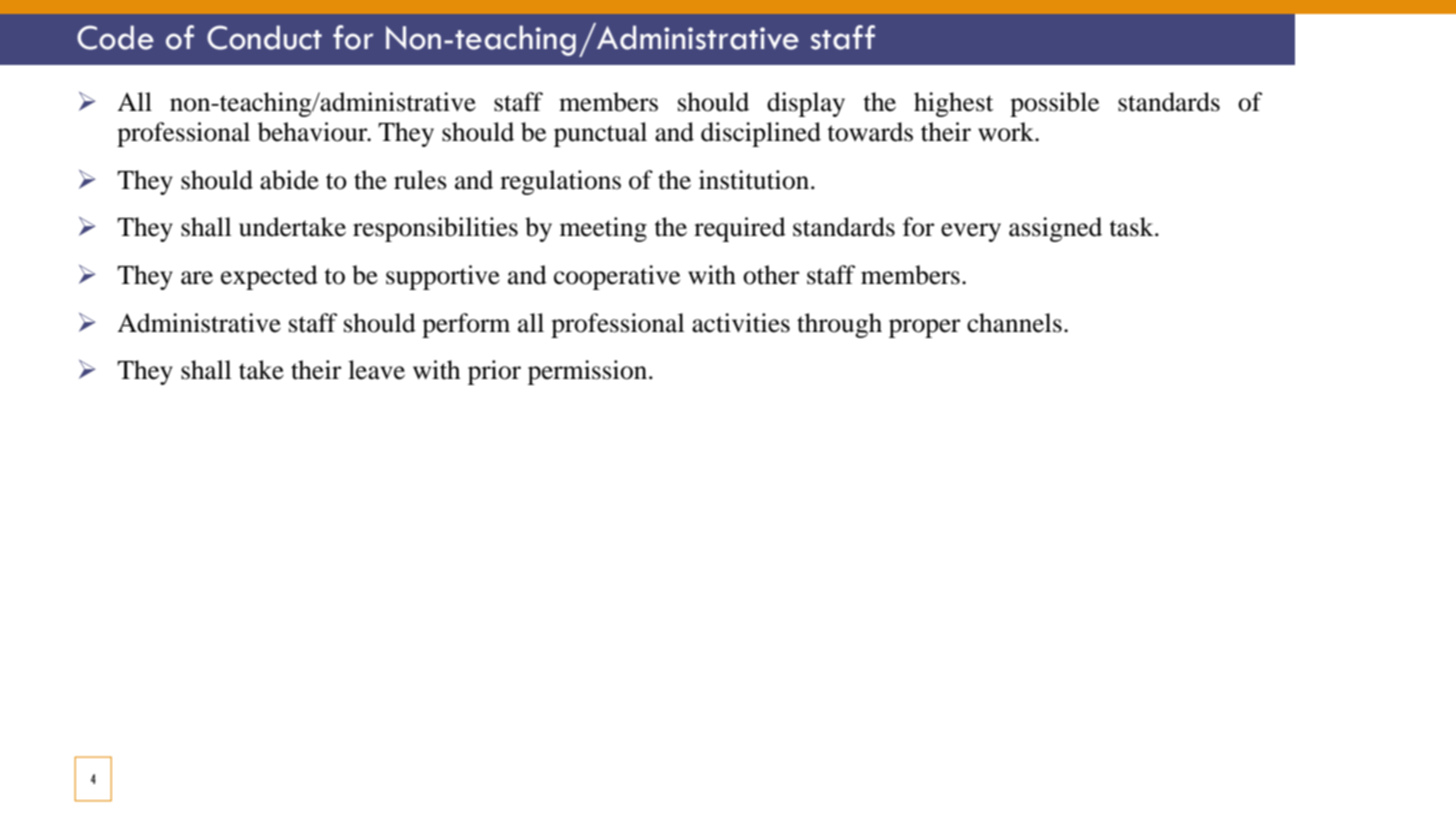  What do you see at coordinates (806, 104) in the screenshot?
I see `display` at bounding box center [806, 104].
